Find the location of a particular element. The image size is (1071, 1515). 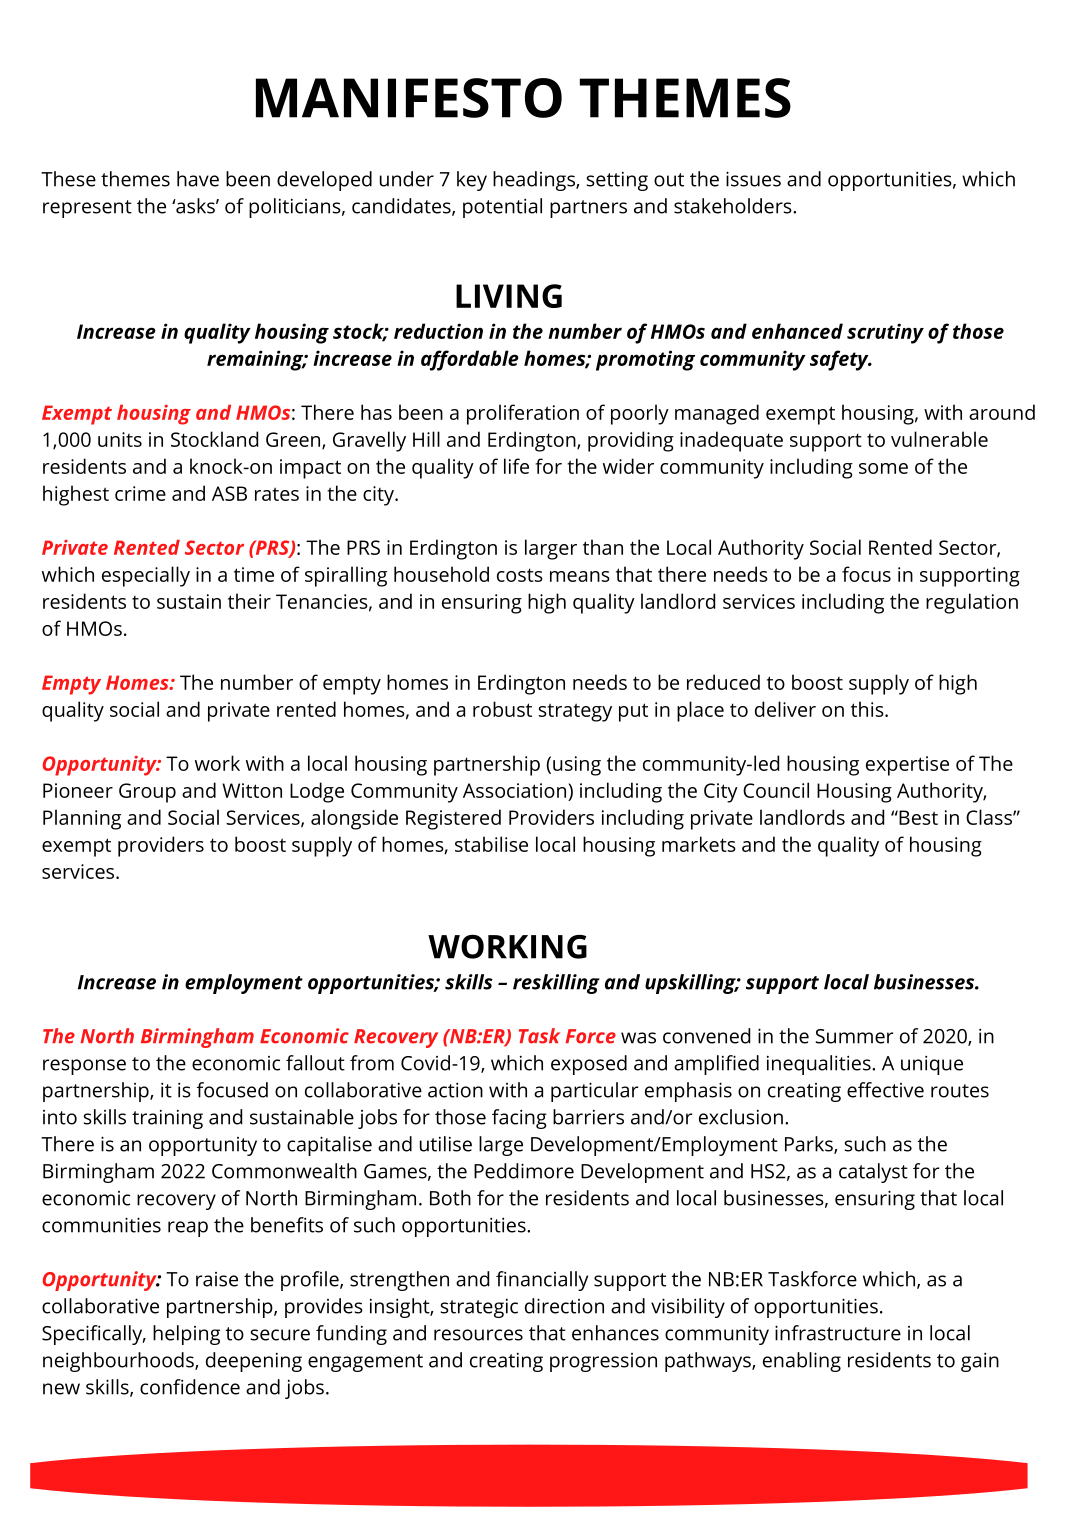

expertise is located at coordinates (907, 766).
